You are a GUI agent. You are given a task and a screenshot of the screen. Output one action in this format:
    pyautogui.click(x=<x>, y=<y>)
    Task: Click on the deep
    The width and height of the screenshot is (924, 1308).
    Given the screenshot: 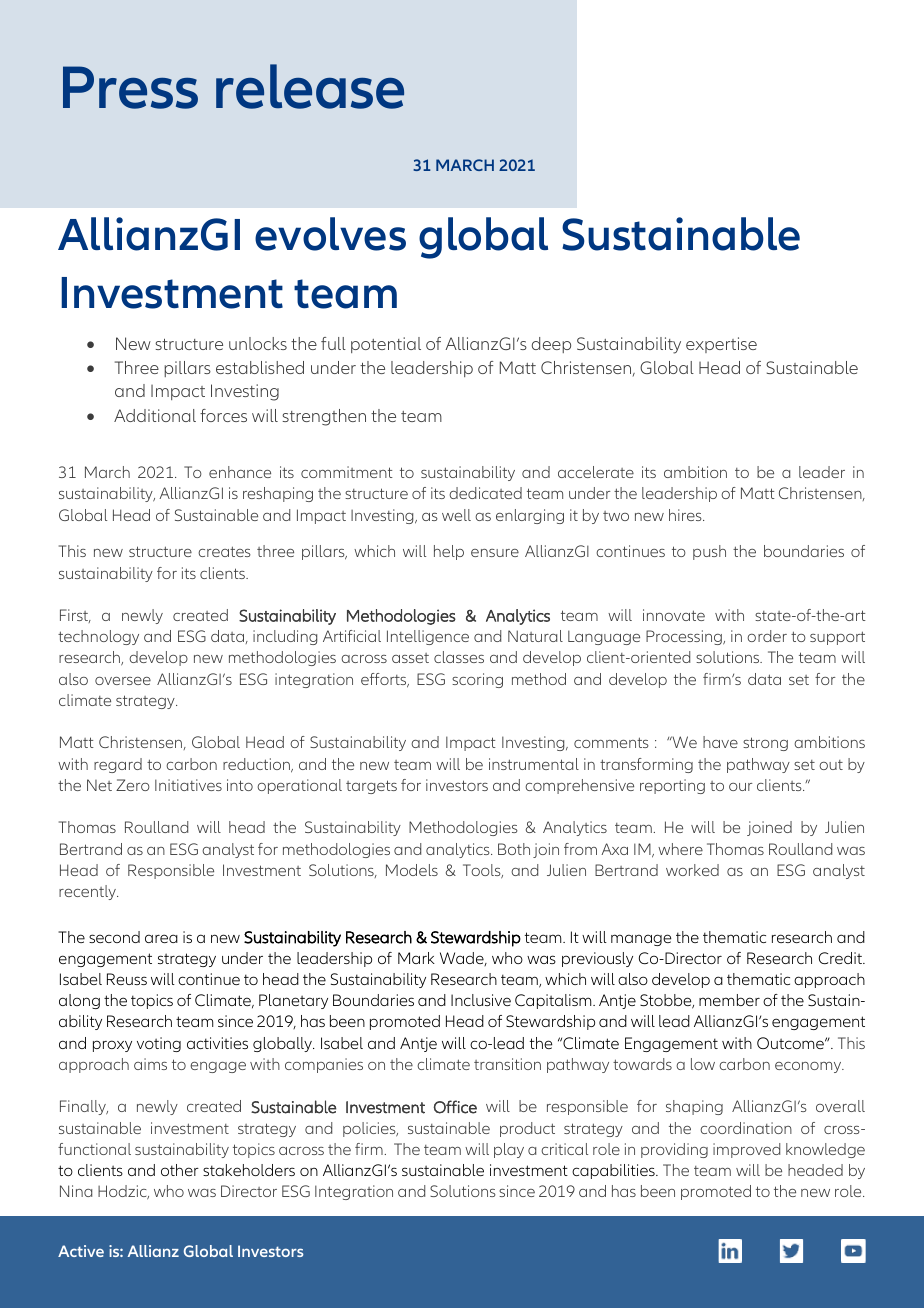 What is the action you would take?
    pyautogui.click(x=551, y=345)
